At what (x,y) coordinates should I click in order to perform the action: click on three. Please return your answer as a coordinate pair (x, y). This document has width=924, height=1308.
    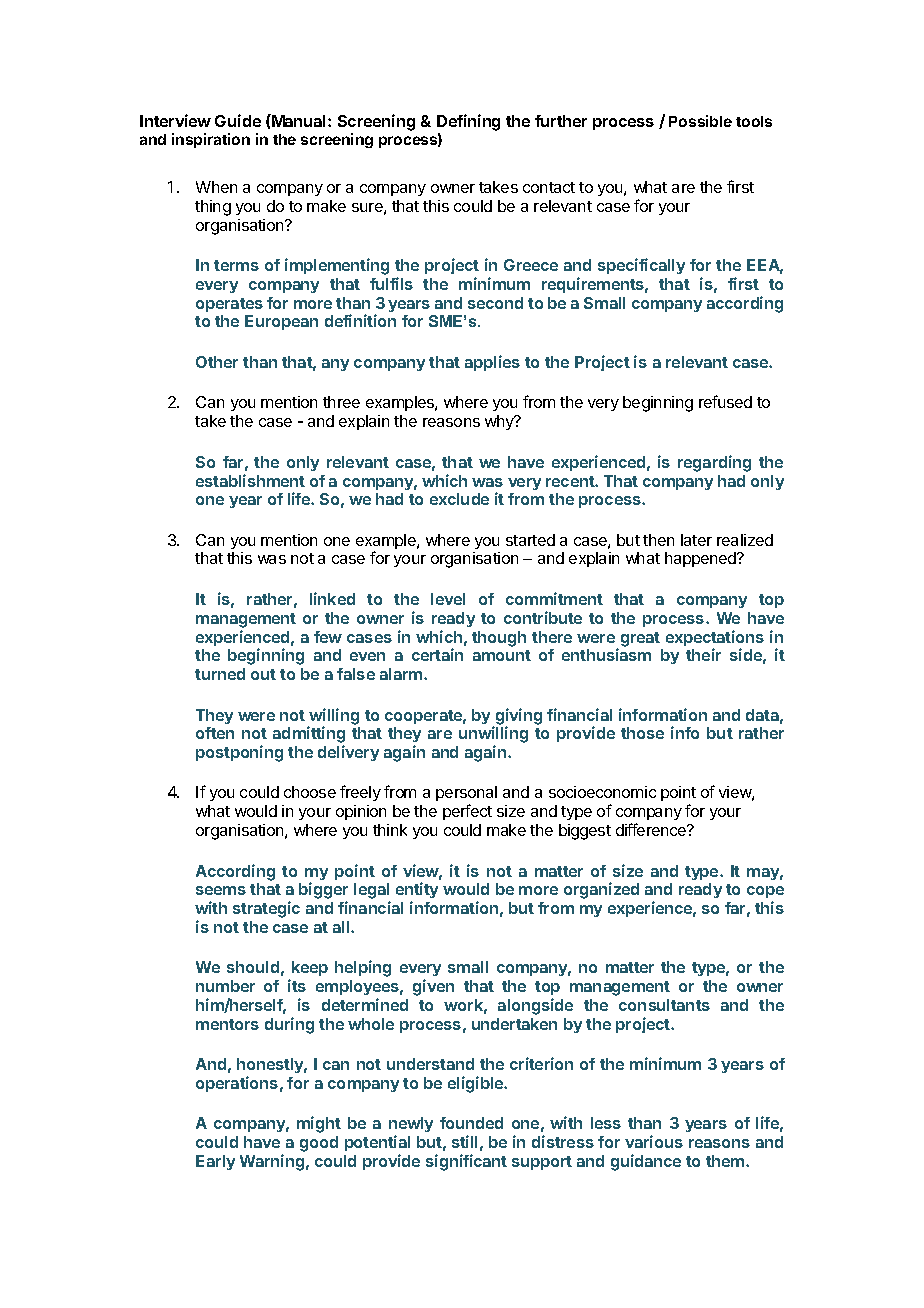
    Looking at the image, I should click on (341, 402).
